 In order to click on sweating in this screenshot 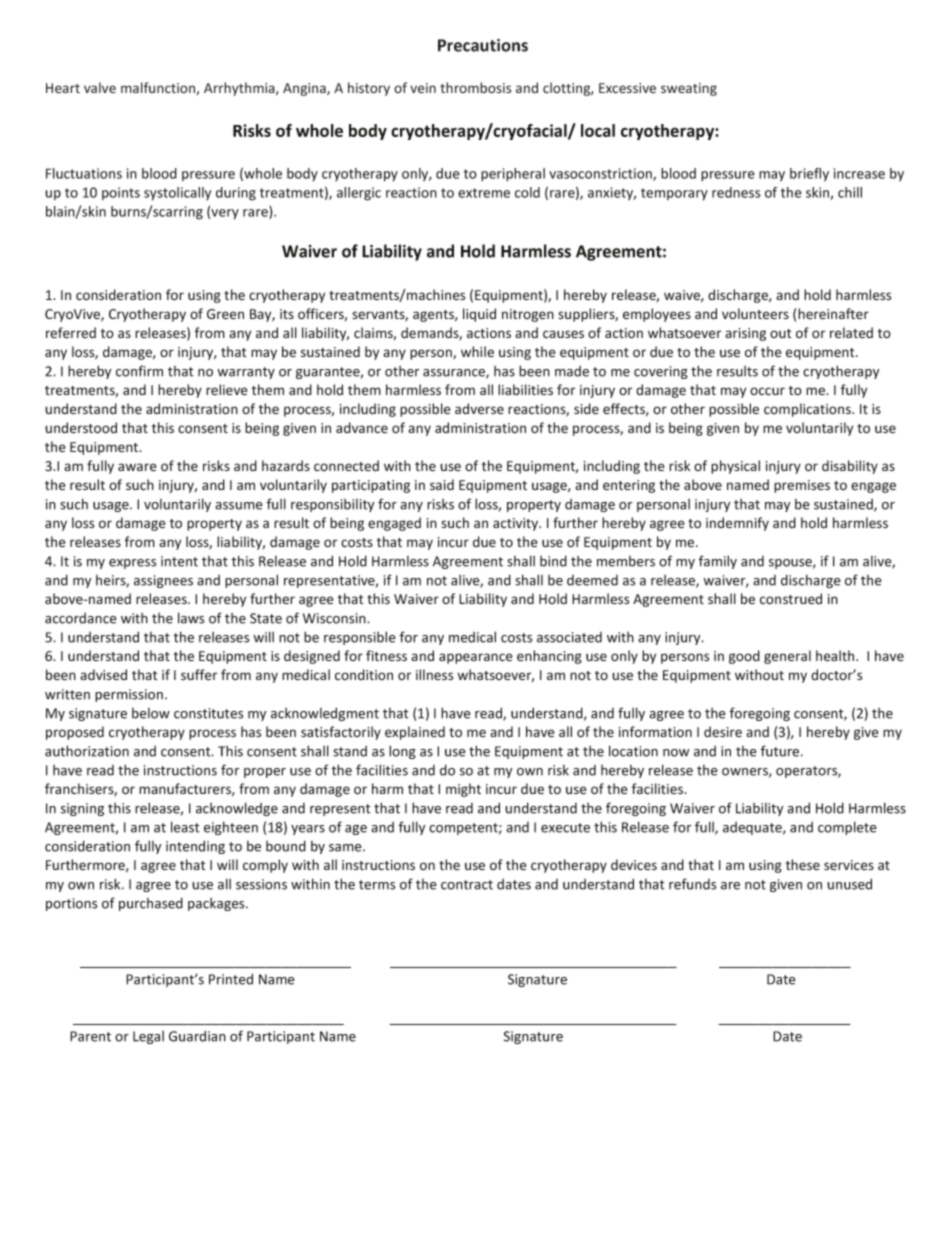, I will do `click(689, 89)`.
